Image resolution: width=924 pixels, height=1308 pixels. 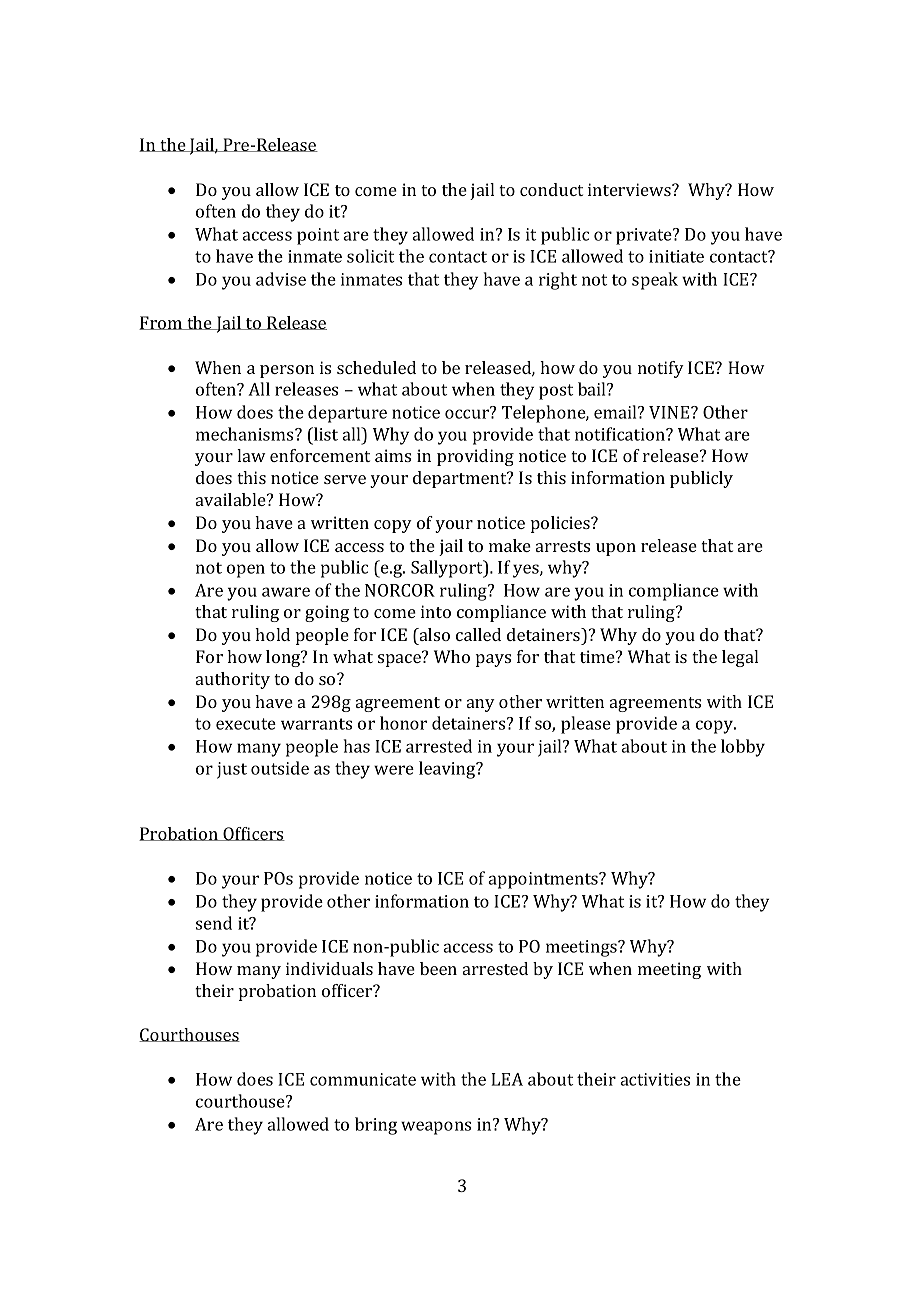 What do you see at coordinates (436, 1128) in the image?
I see `weapons` at bounding box center [436, 1128].
